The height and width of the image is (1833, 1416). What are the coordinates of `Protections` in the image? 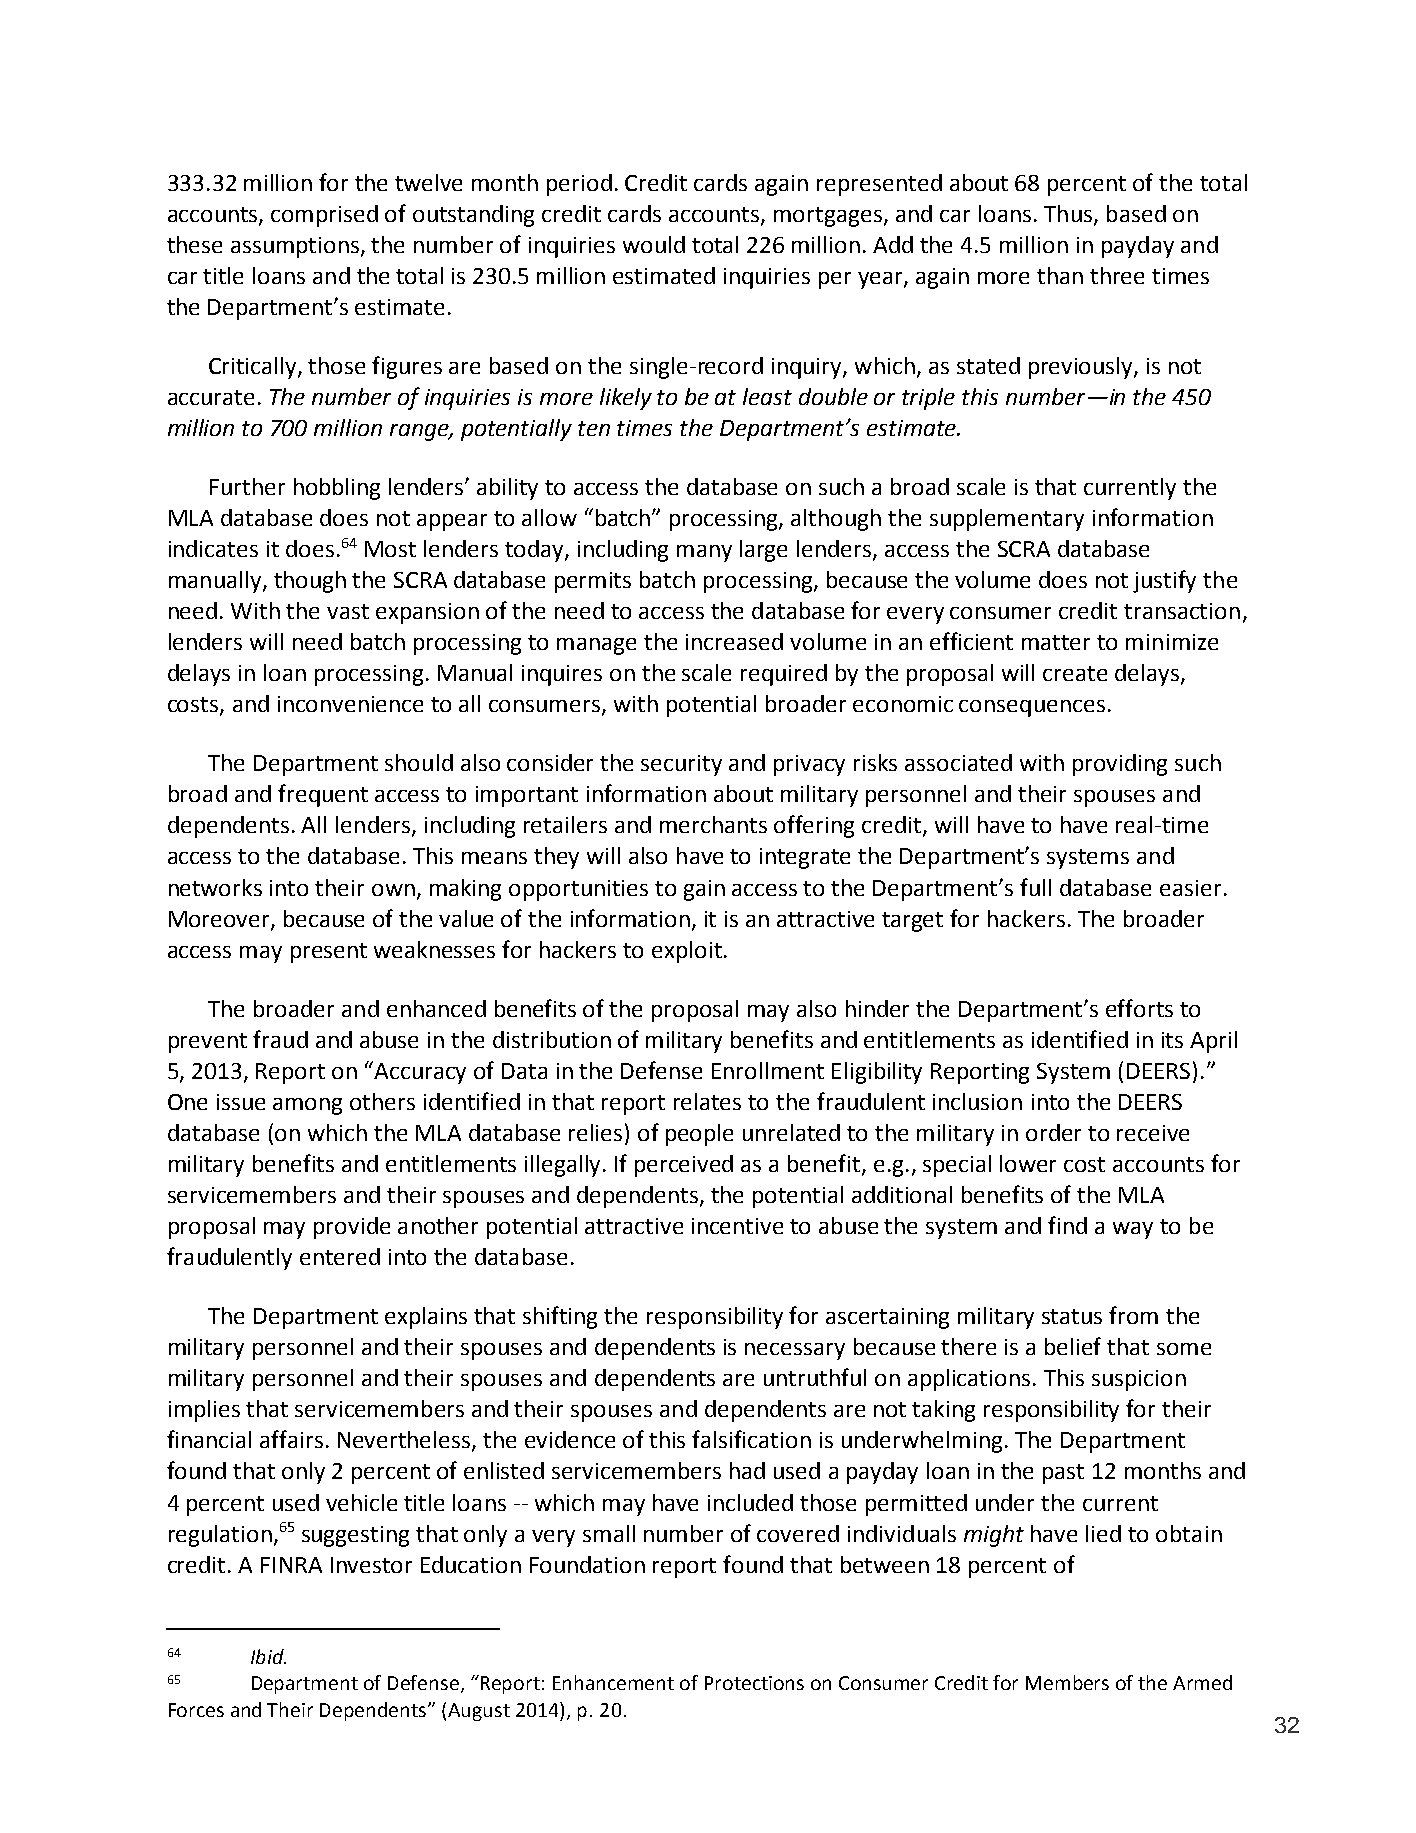 It's located at (754, 1683).
